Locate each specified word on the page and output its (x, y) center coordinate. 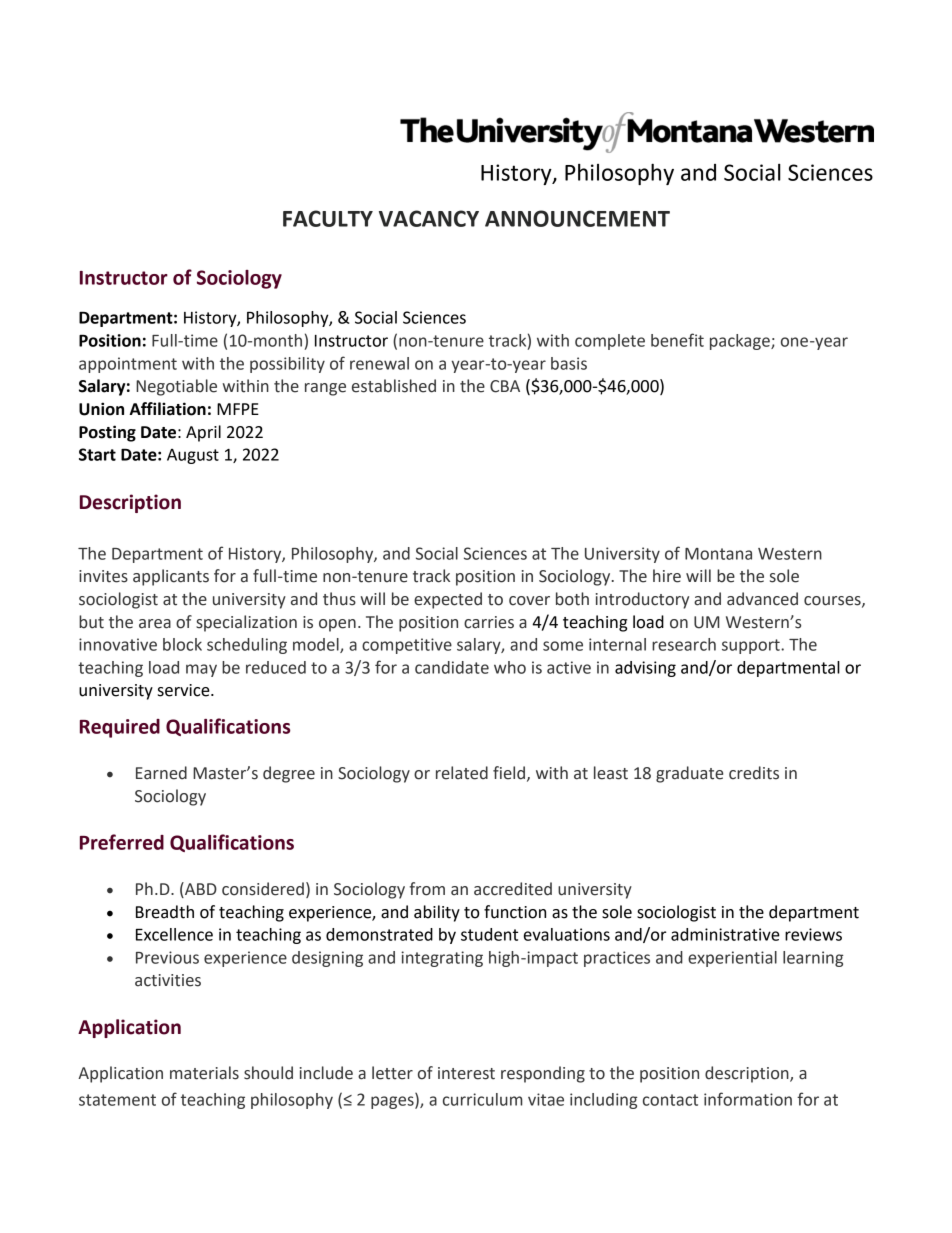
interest (466, 1073)
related (462, 773)
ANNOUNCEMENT (577, 218)
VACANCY (429, 218)
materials (204, 1073)
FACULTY (328, 218)
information (748, 1099)
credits (754, 773)
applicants (171, 577)
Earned (161, 773)
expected (448, 600)
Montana (718, 554)
